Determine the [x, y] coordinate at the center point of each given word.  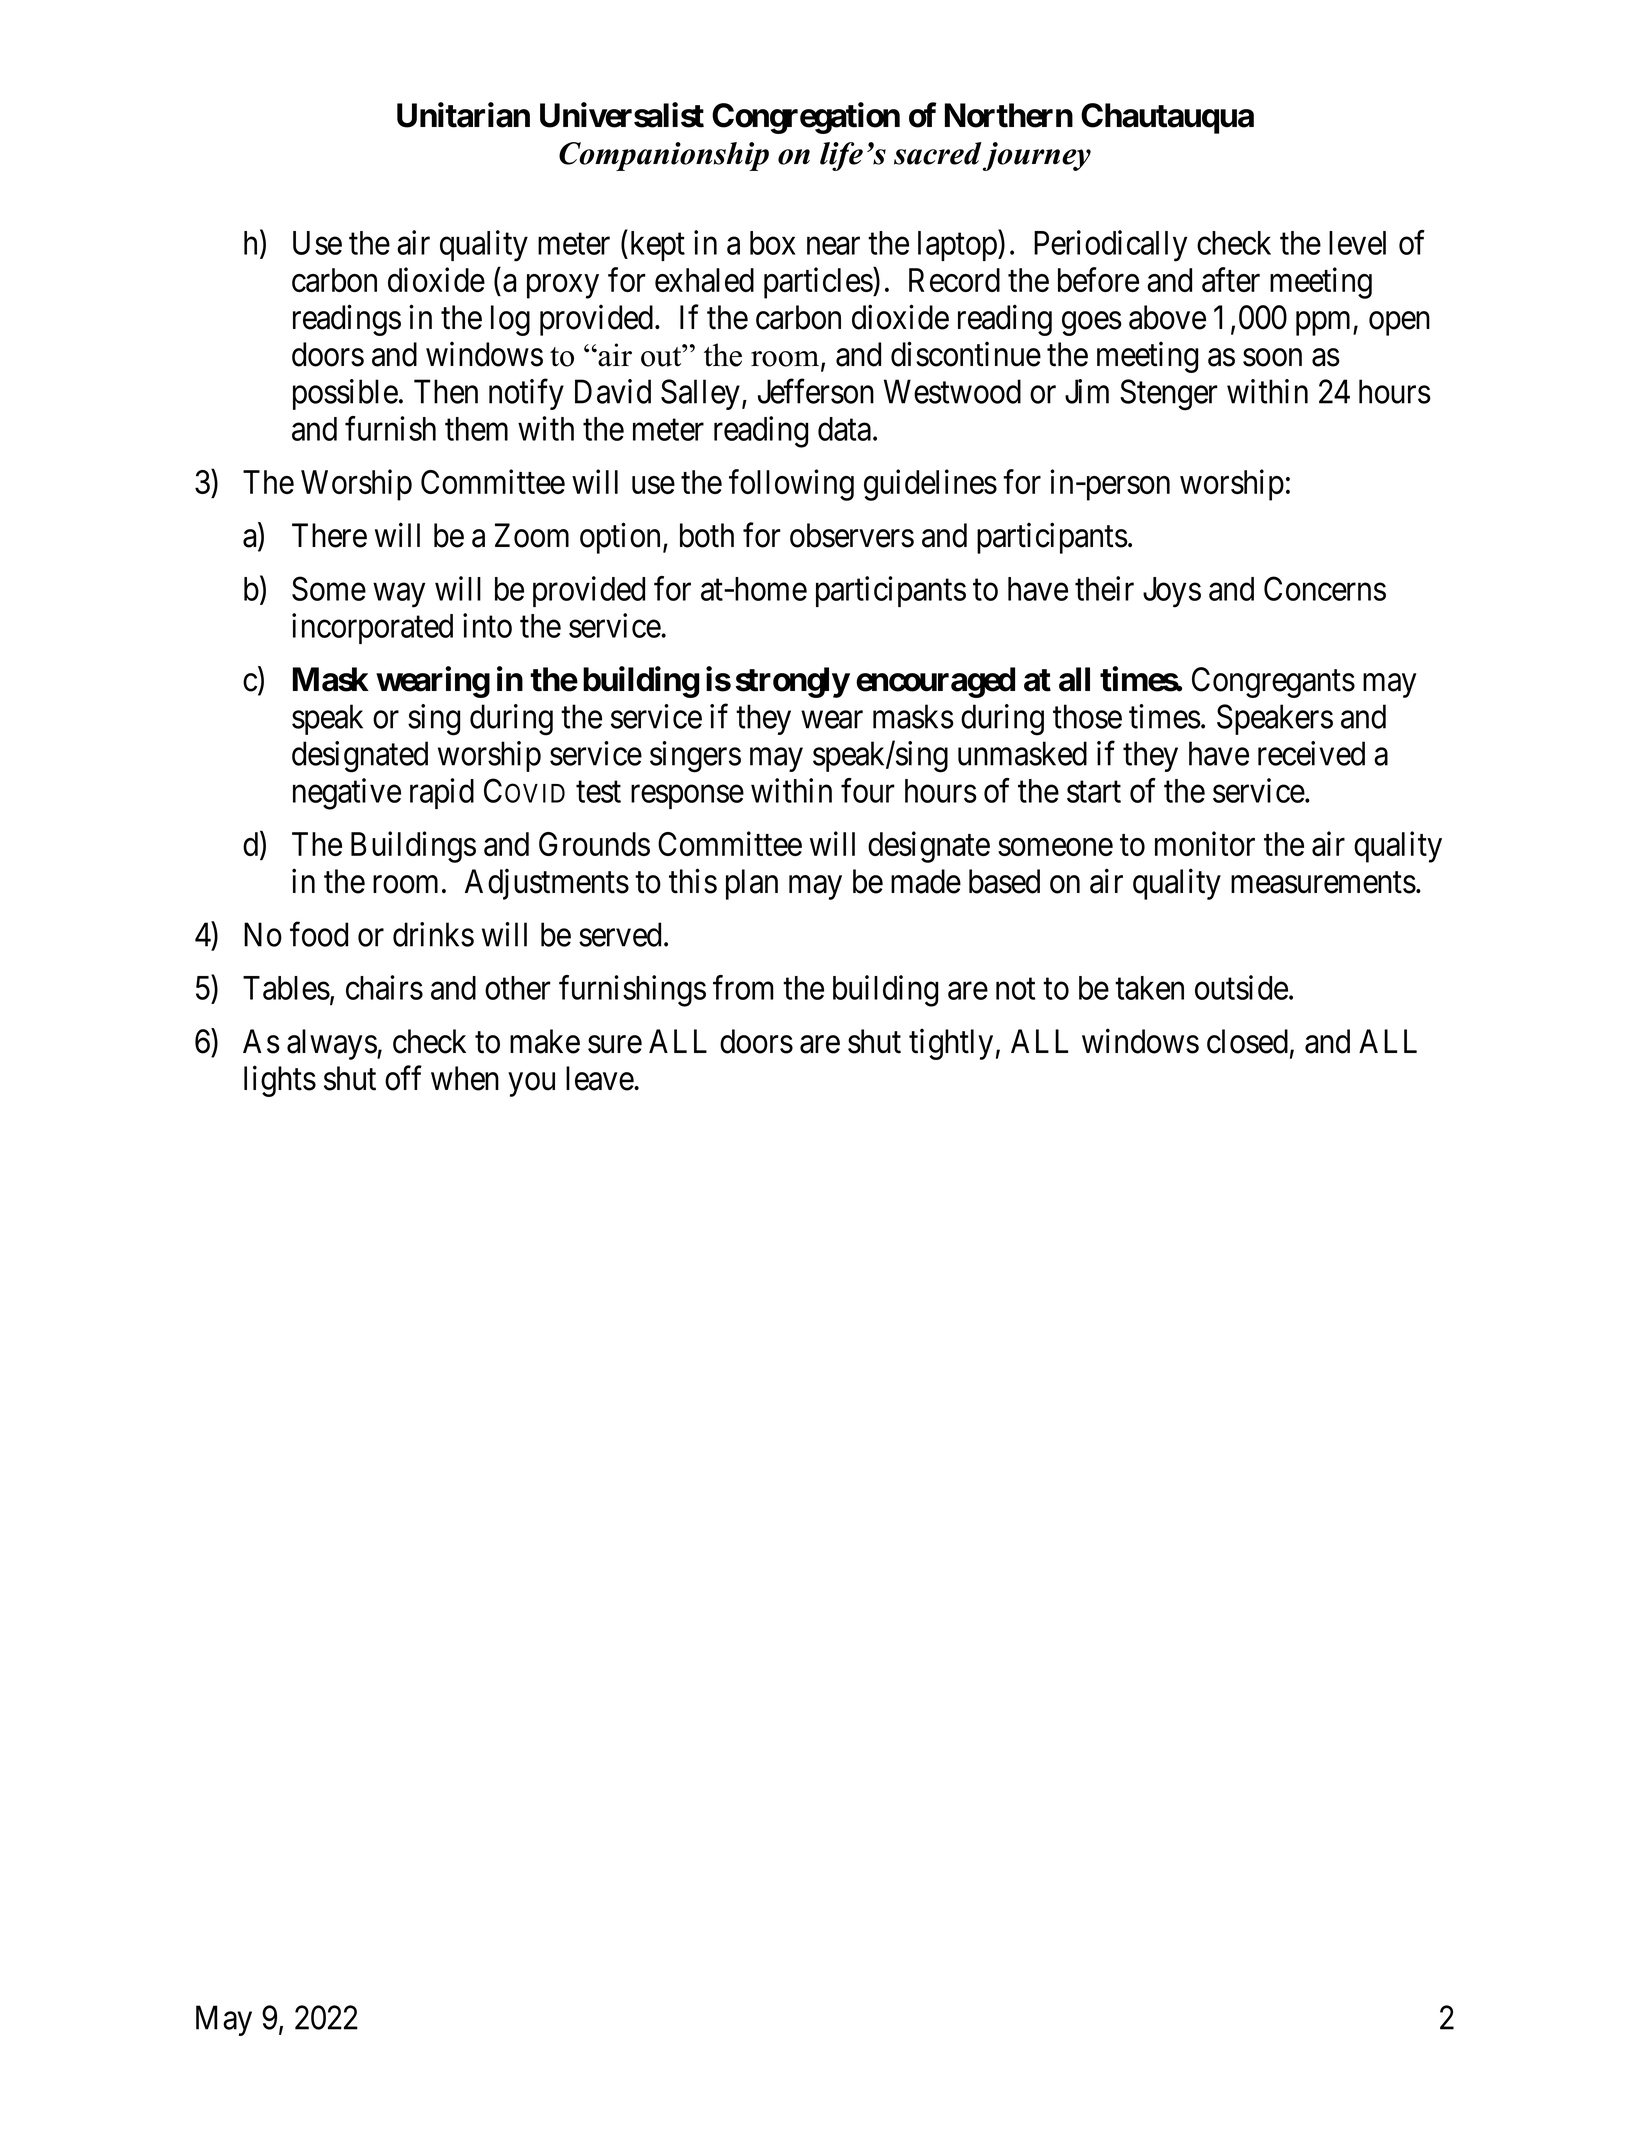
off [403, 1078]
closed [1247, 1041]
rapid [442, 793]
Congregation [806, 118]
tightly [951, 1044]
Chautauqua [1167, 118]
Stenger [1169, 395]
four [868, 790]
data [844, 429]
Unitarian [463, 115]
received [1311, 753]
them [476, 429]
